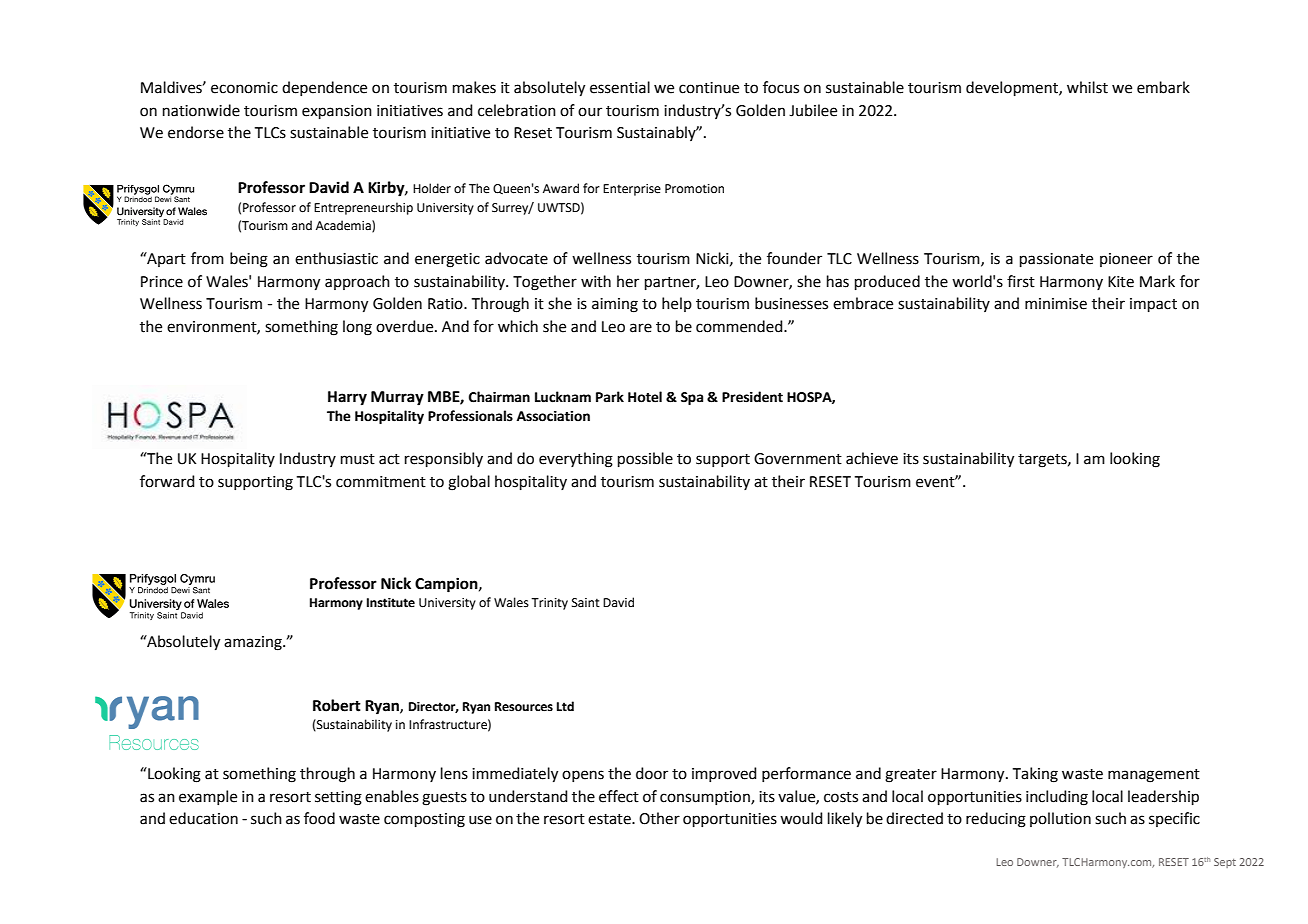 The width and height of the document is (1308, 924). Describe the element at coordinates (254, 643) in the document. I see `amazing` at that location.
